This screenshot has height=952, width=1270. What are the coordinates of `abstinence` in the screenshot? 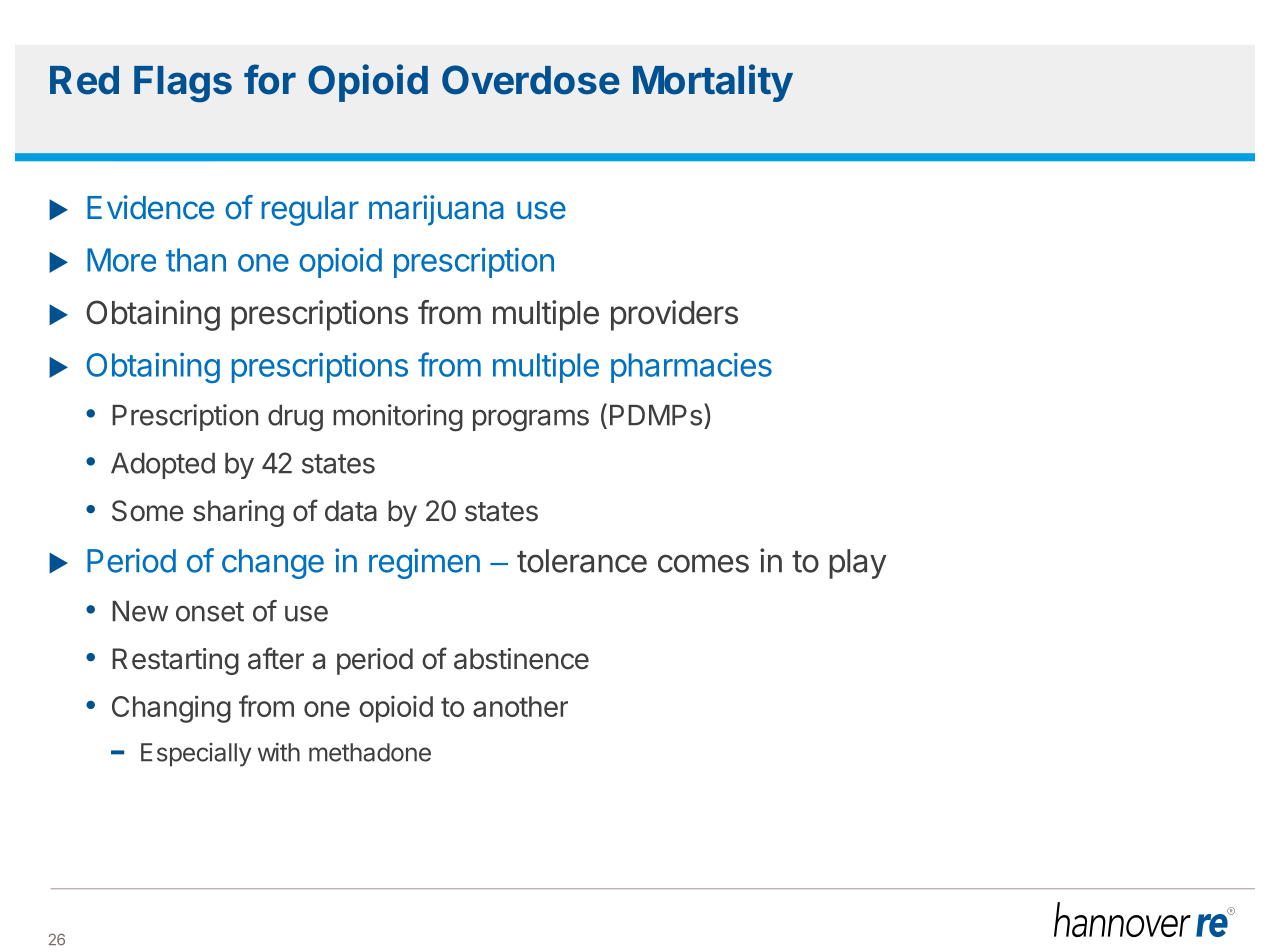 It's located at (521, 659).
